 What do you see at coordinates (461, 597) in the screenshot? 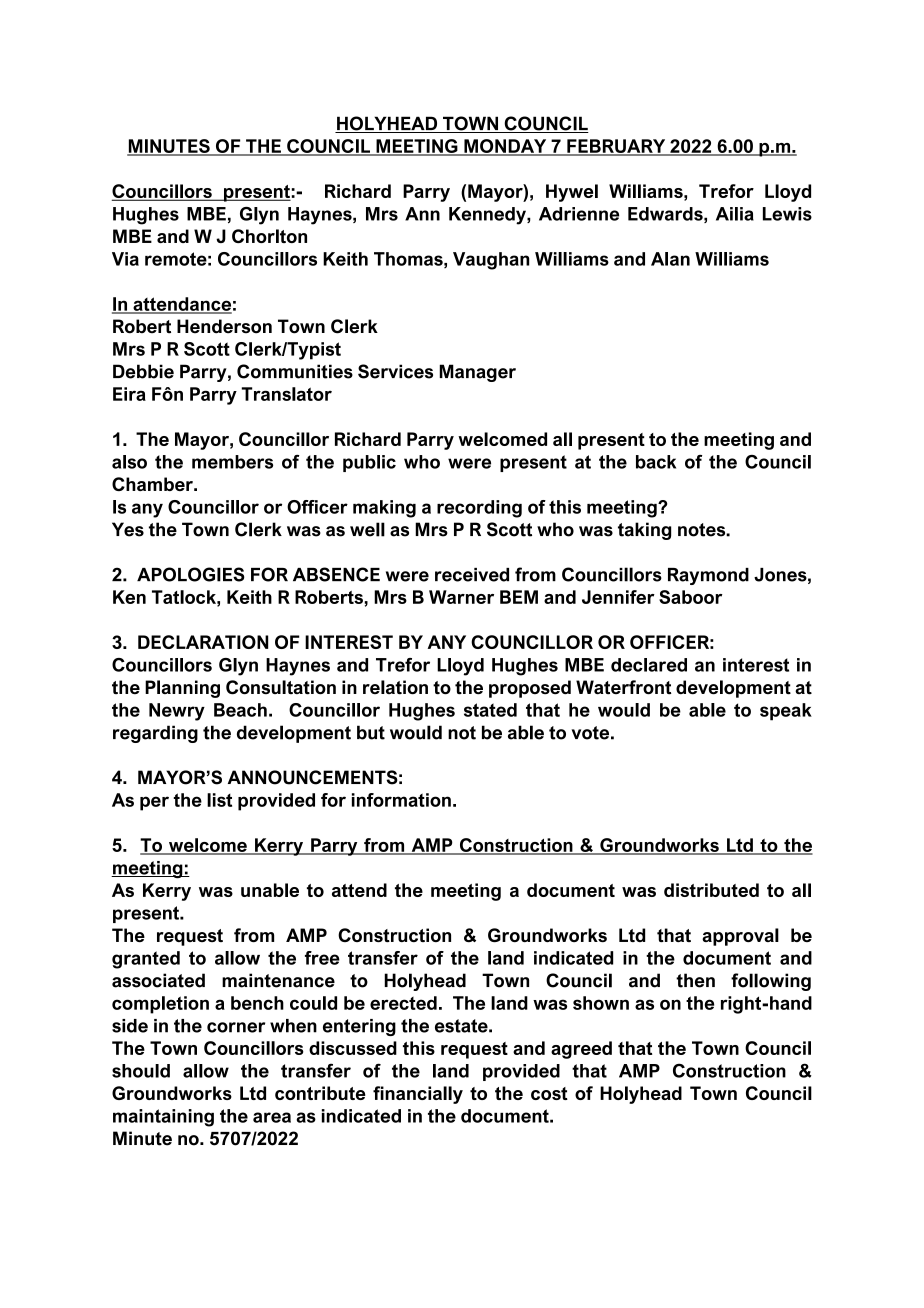
I see `Warner` at bounding box center [461, 597].
